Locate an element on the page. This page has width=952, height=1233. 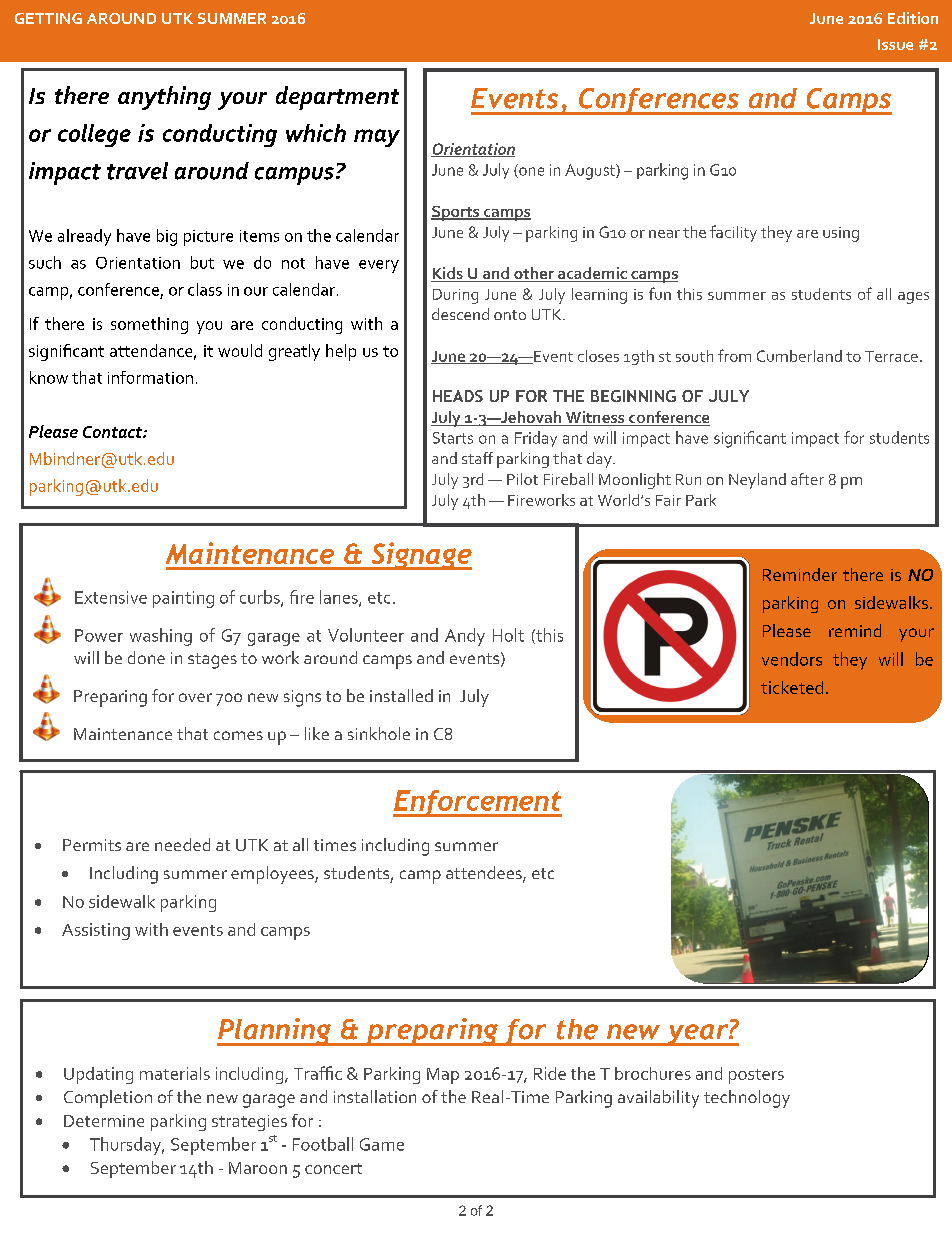
Thursday is located at coordinates (127, 1146).
